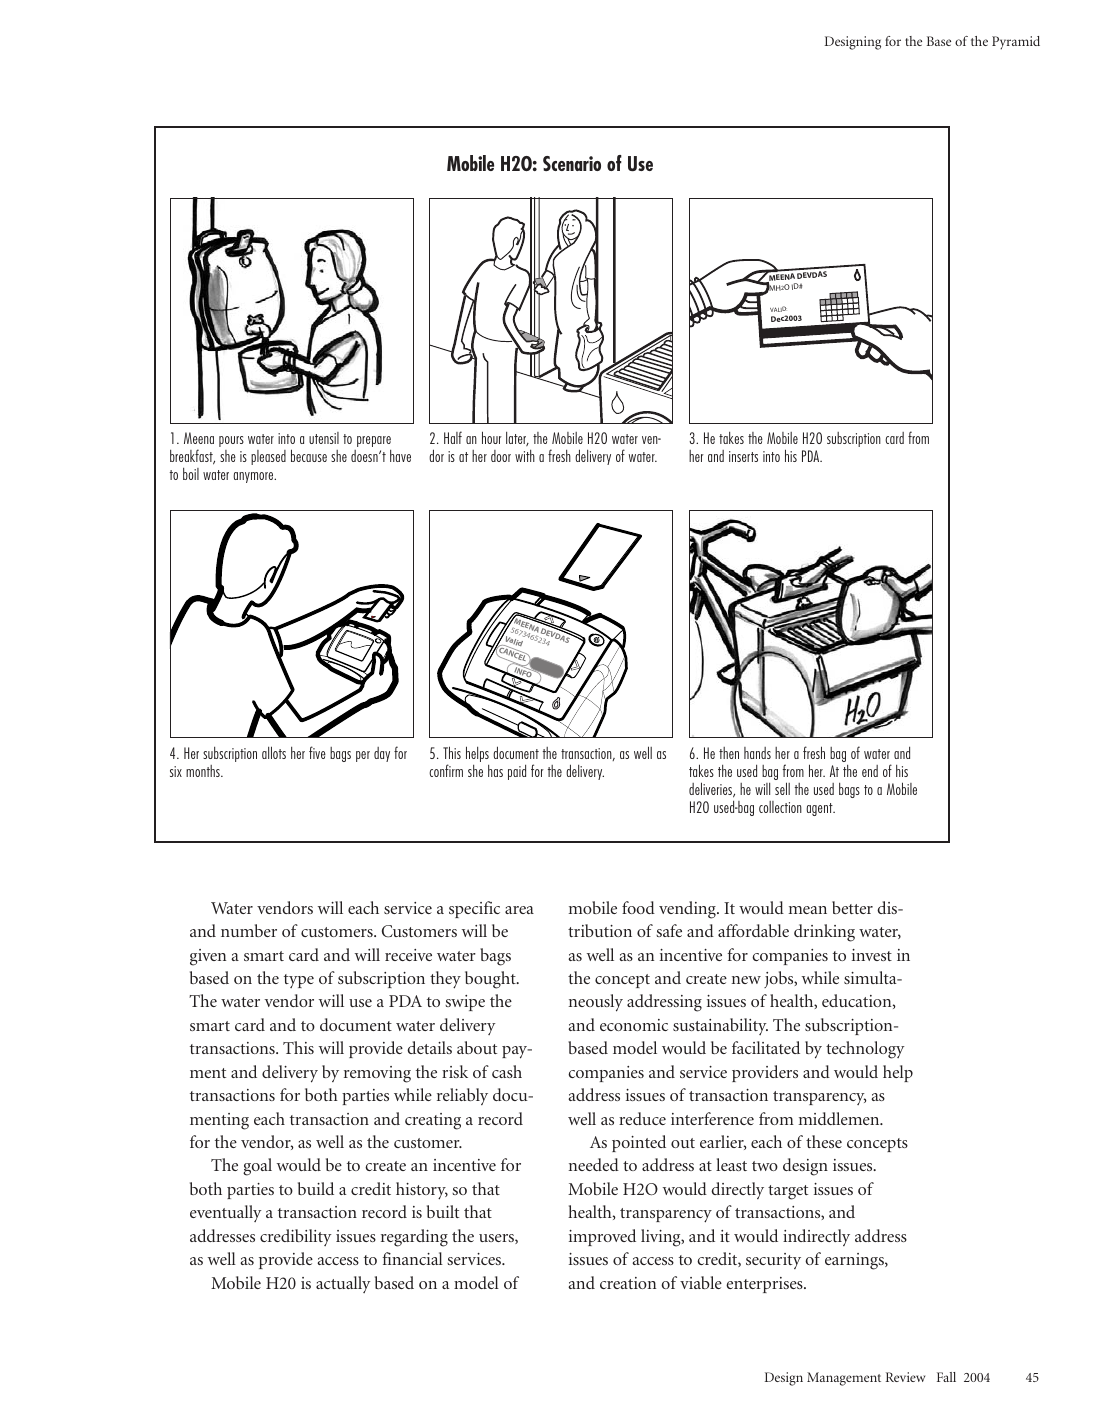 Image resolution: width=1104 pixels, height=1428 pixels. What do you see at coordinates (343, 1284) in the screenshot?
I see `actually` at bounding box center [343, 1284].
